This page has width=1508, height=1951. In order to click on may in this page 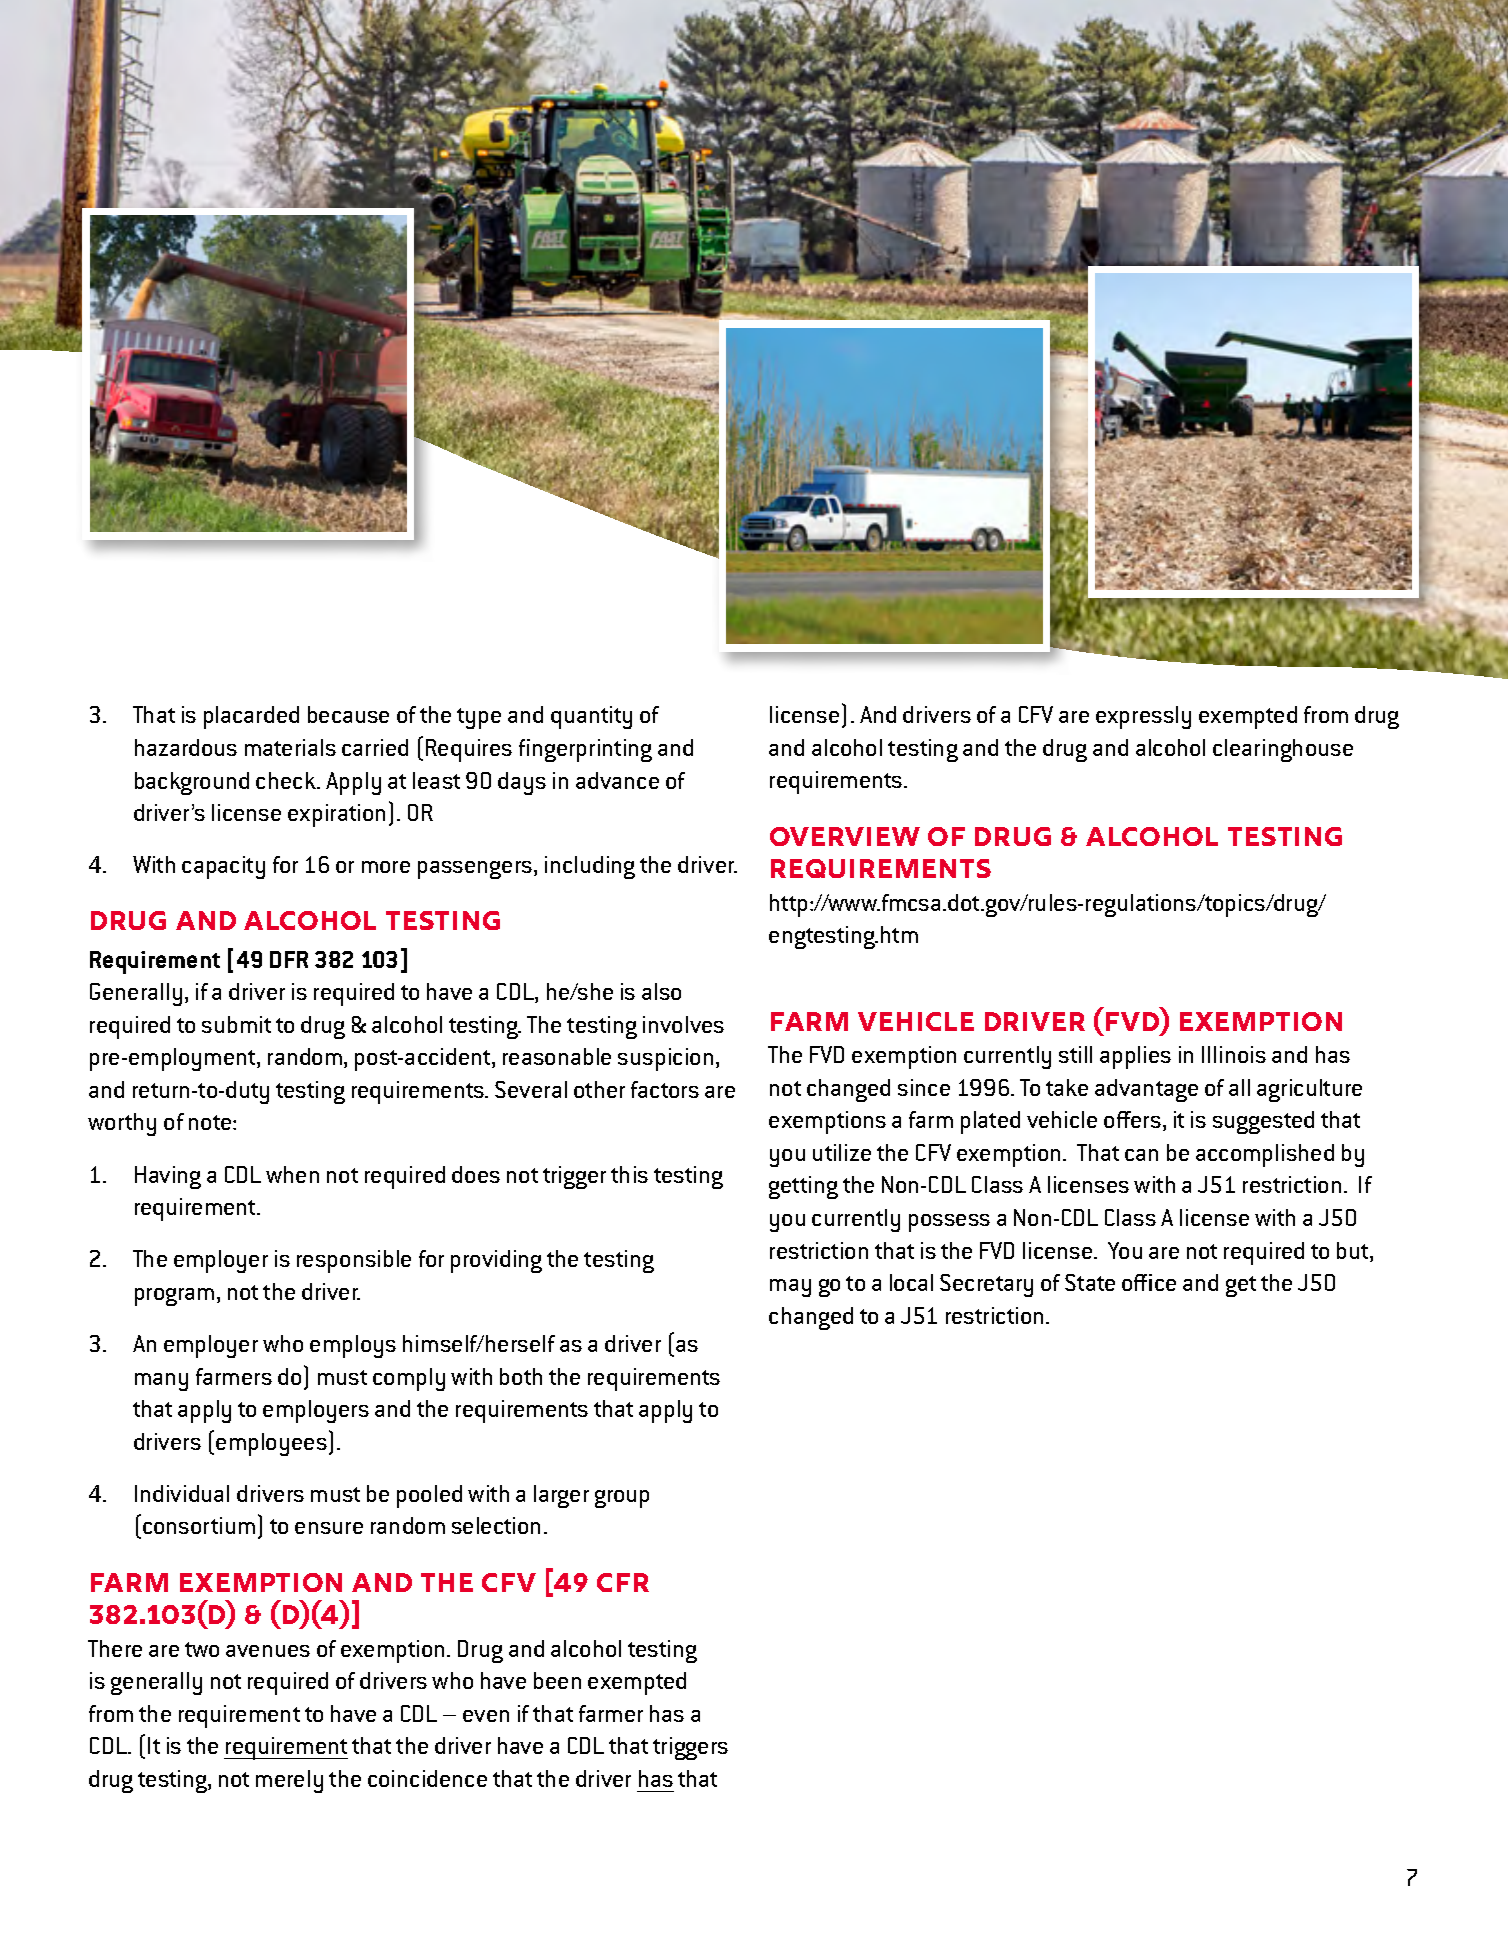, I will do `click(790, 1288)`.
